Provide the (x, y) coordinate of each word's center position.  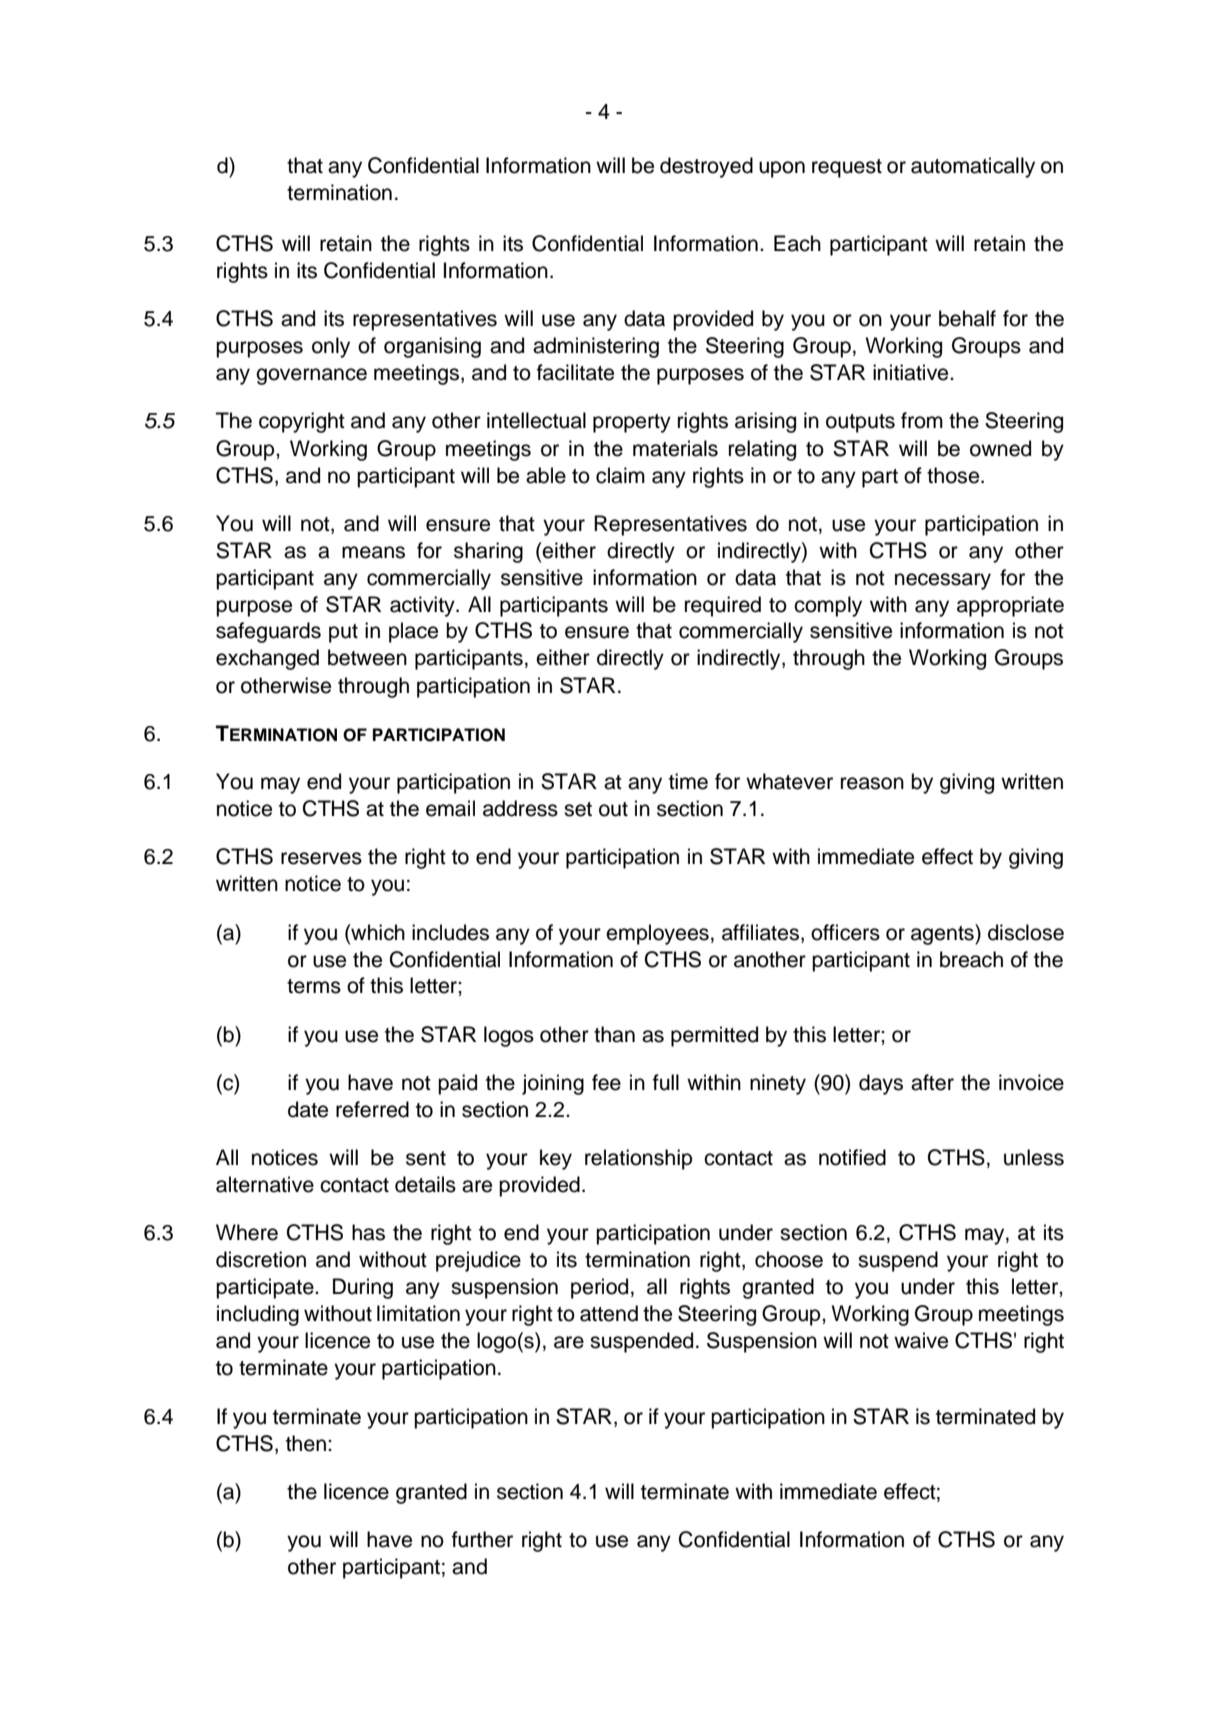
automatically (973, 167)
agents (943, 934)
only (331, 347)
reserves (321, 858)
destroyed (706, 167)
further (482, 1539)
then (306, 1443)
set (578, 809)
